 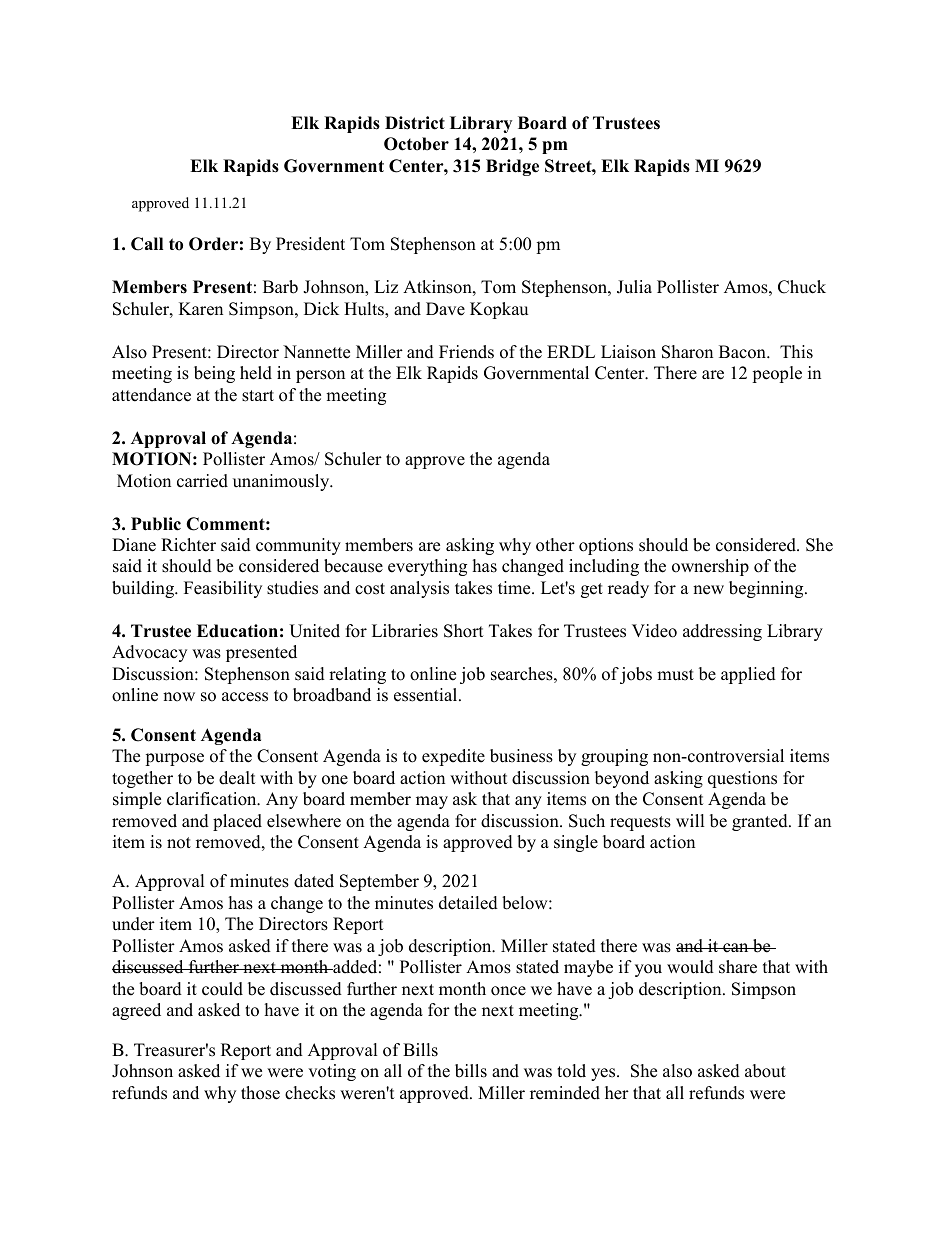 I want to click on will, so click(x=690, y=820).
